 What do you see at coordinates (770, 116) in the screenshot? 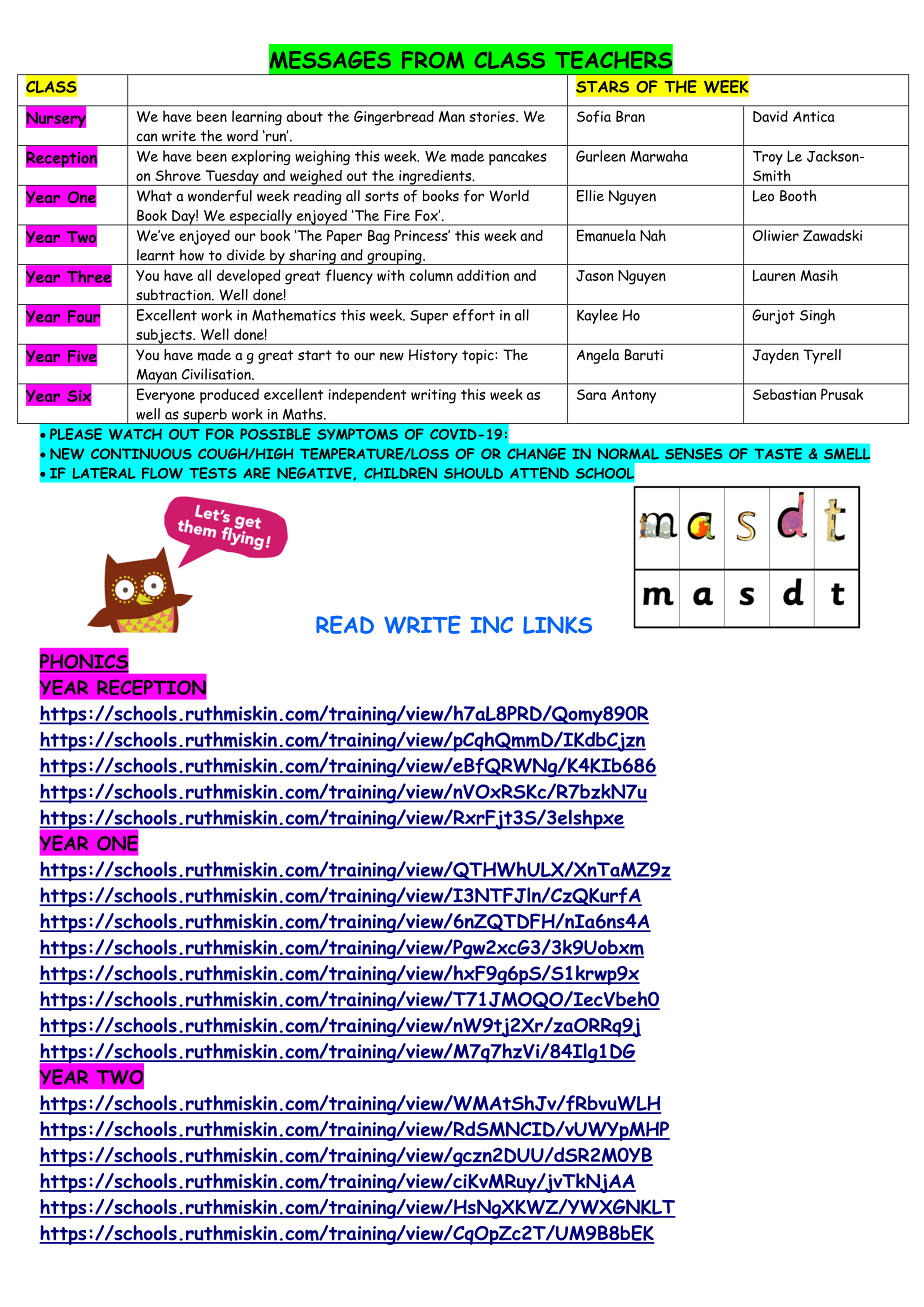
I see `David` at bounding box center [770, 116].
